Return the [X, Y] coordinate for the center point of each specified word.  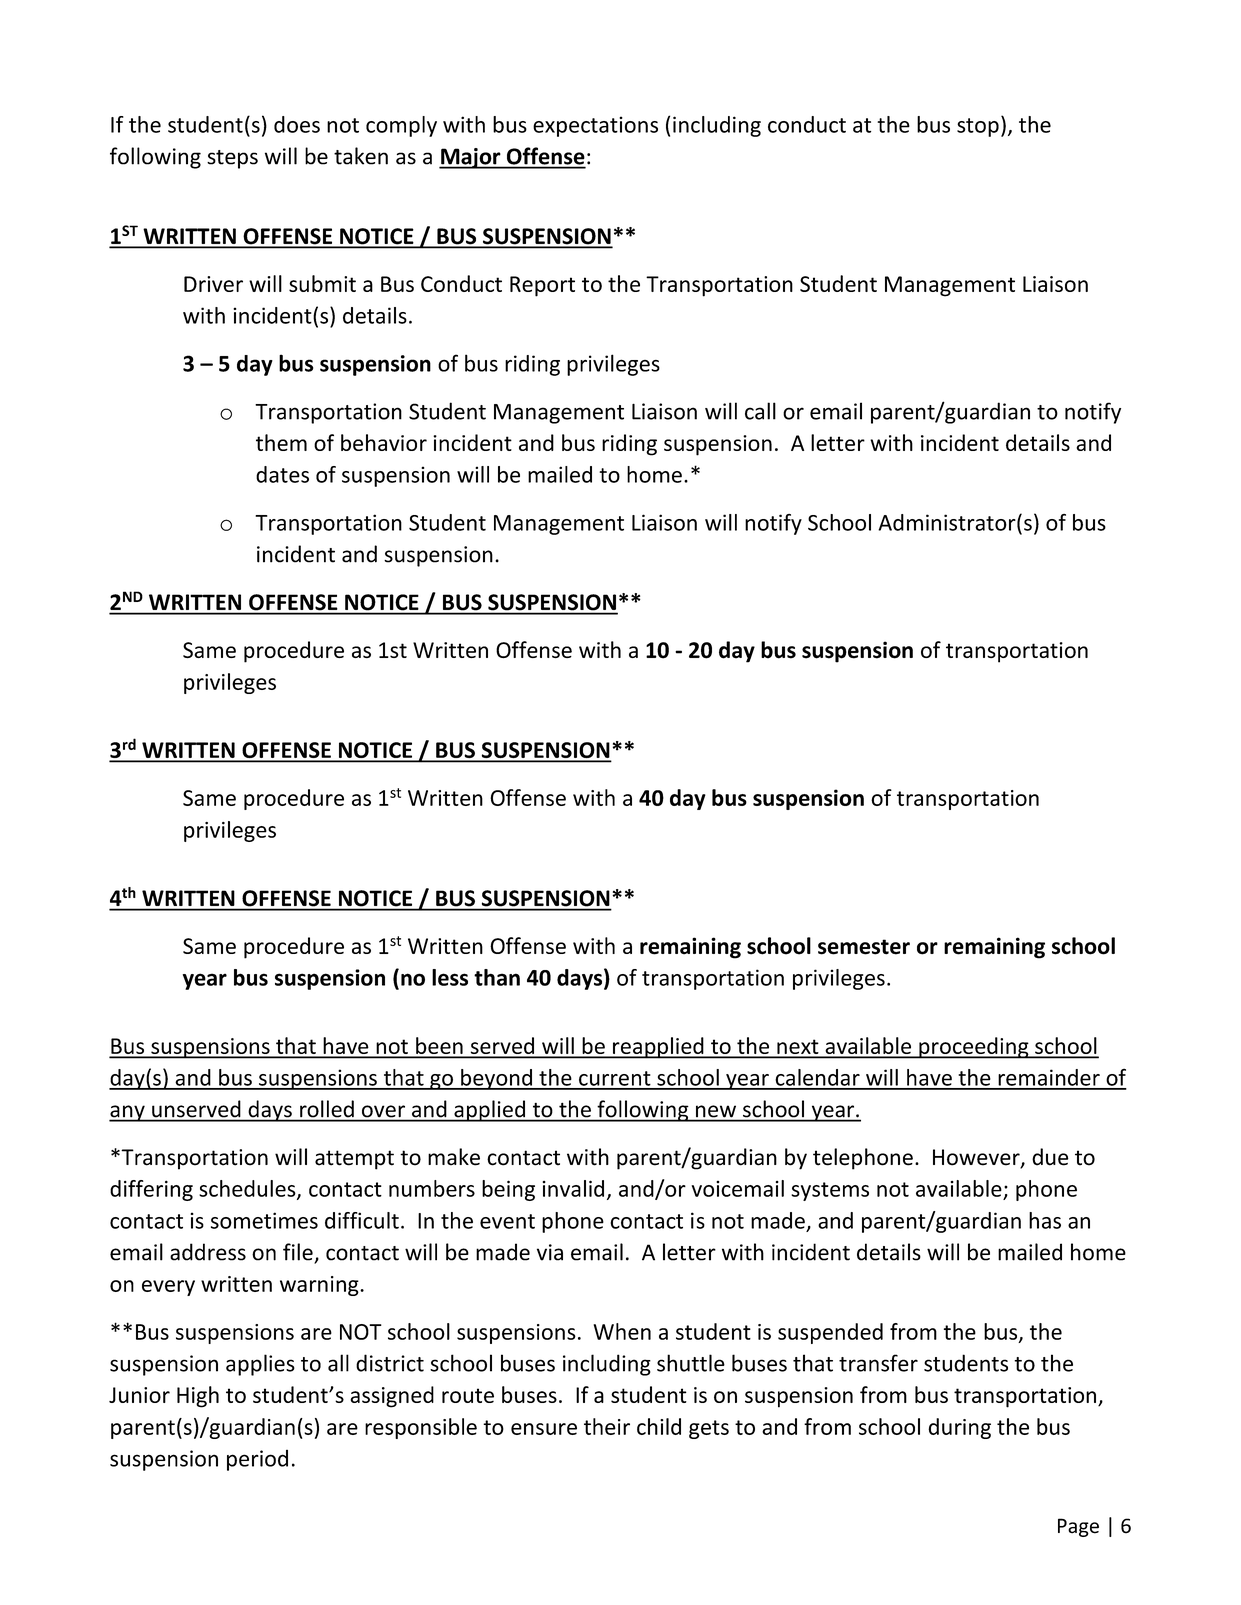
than [497, 977]
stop [978, 127]
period [257, 1460]
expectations [595, 126]
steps [232, 159]
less [450, 977]
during [959, 1428]
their [607, 1426]
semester [864, 947]
